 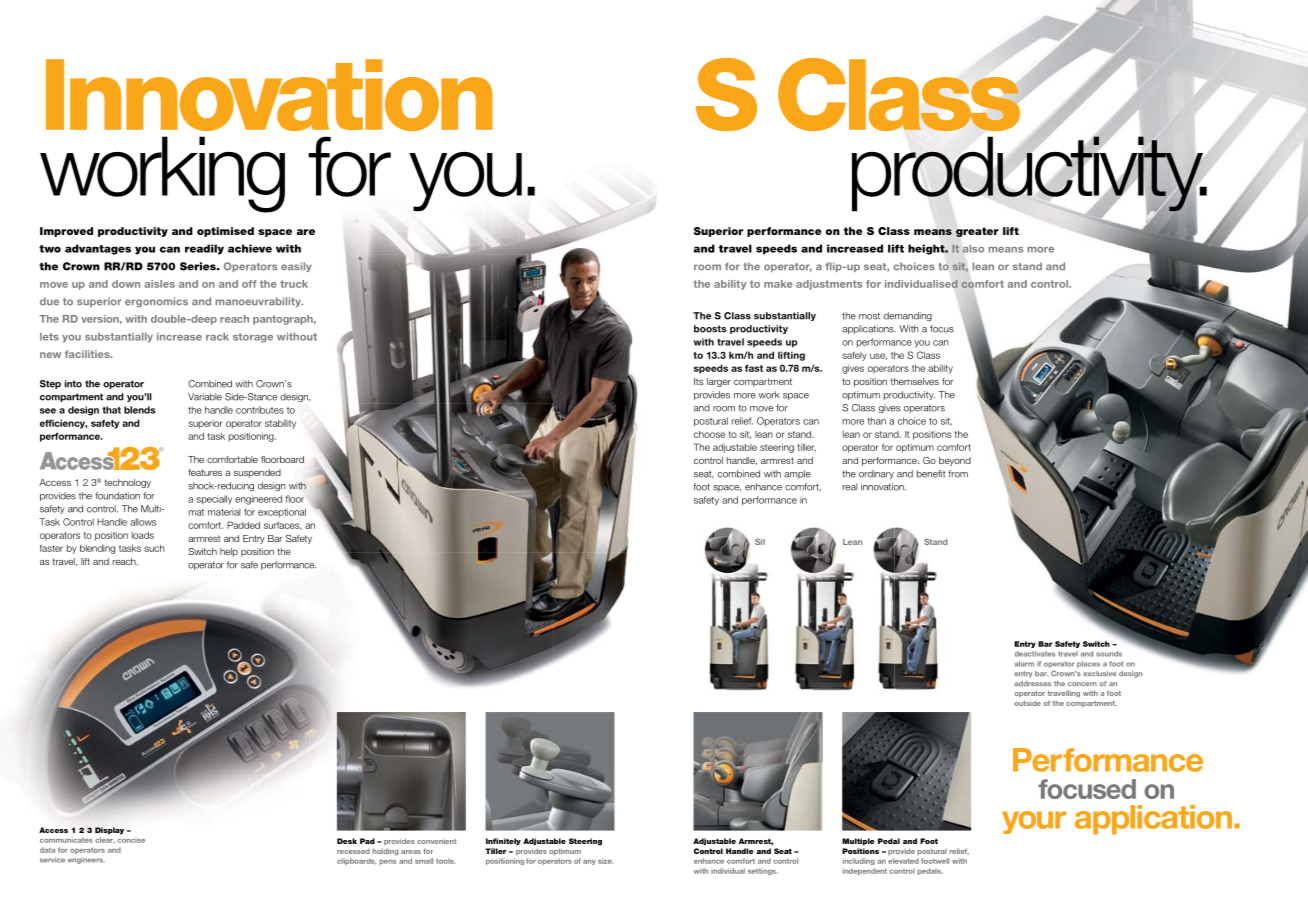 I want to click on real, so click(x=850, y=487).
